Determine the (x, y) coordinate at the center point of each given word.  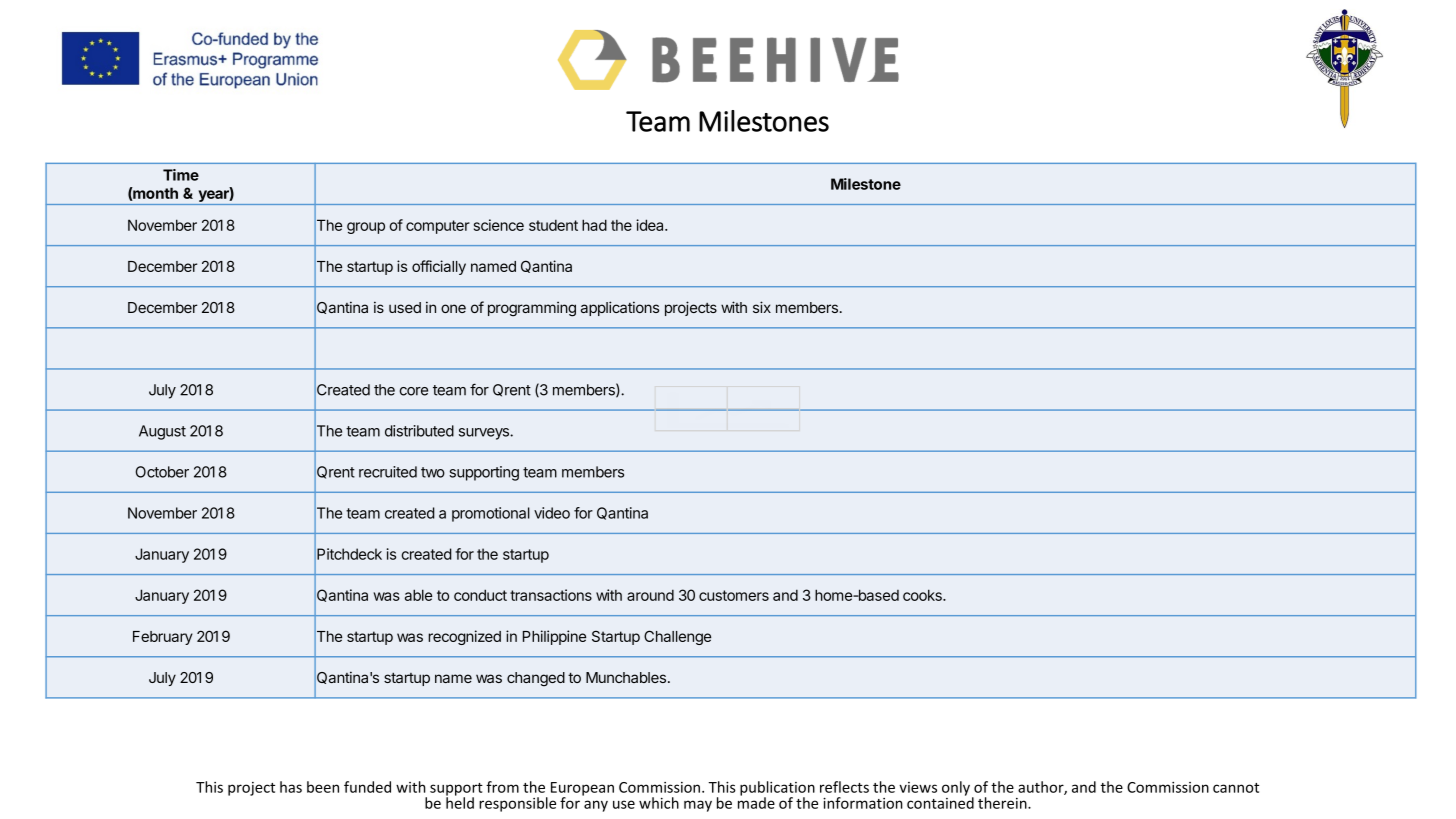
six (762, 307)
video (552, 513)
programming (532, 309)
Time (181, 175)
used (405, 307)
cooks (923, 595)
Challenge (677, 637)
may (698, 806)
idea (651, 225)
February (163, 638)
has (291, 787)
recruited (388, 472)
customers (734, 595)
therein (1003, 803)
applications (620, 308)
